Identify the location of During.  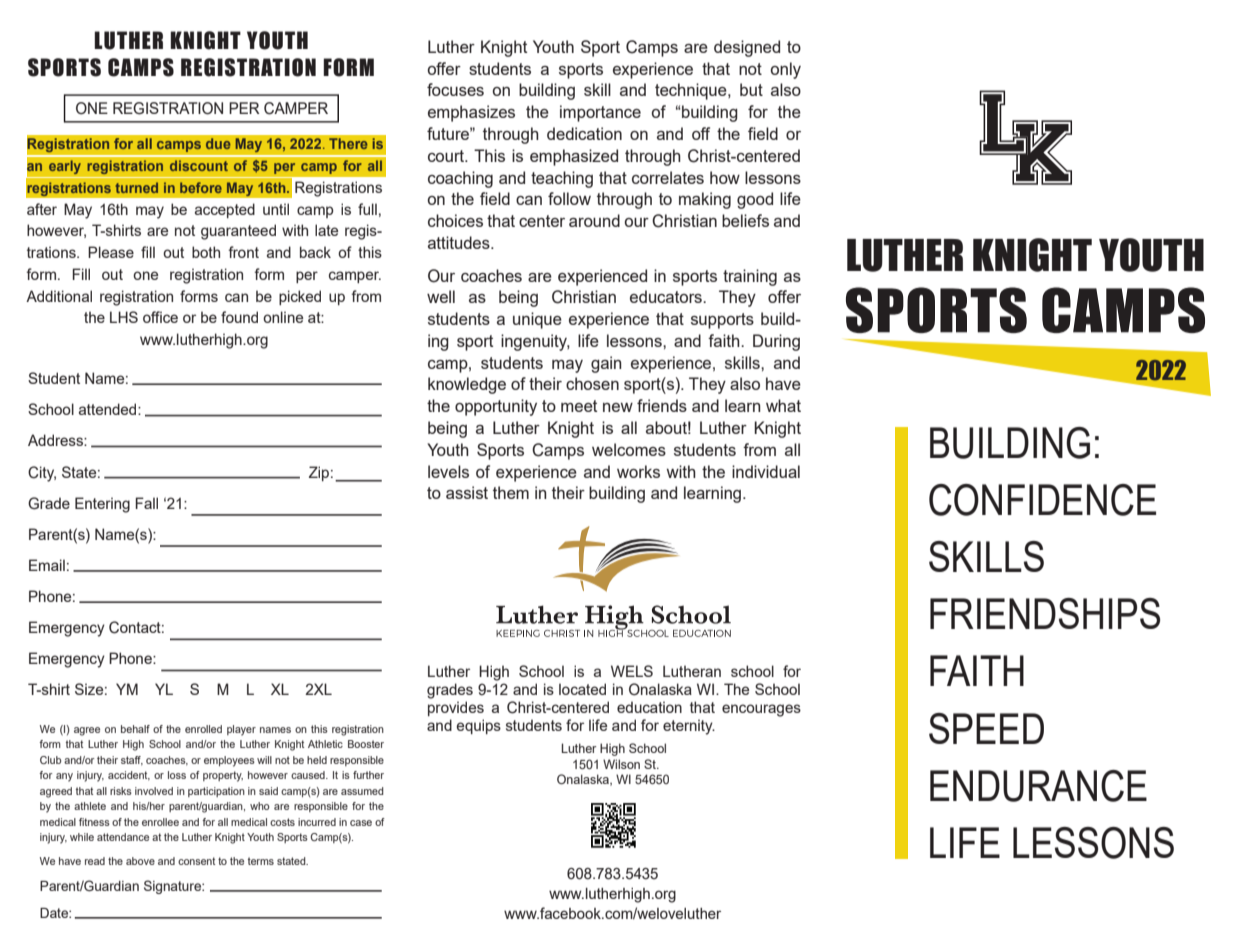
(776, 342).
